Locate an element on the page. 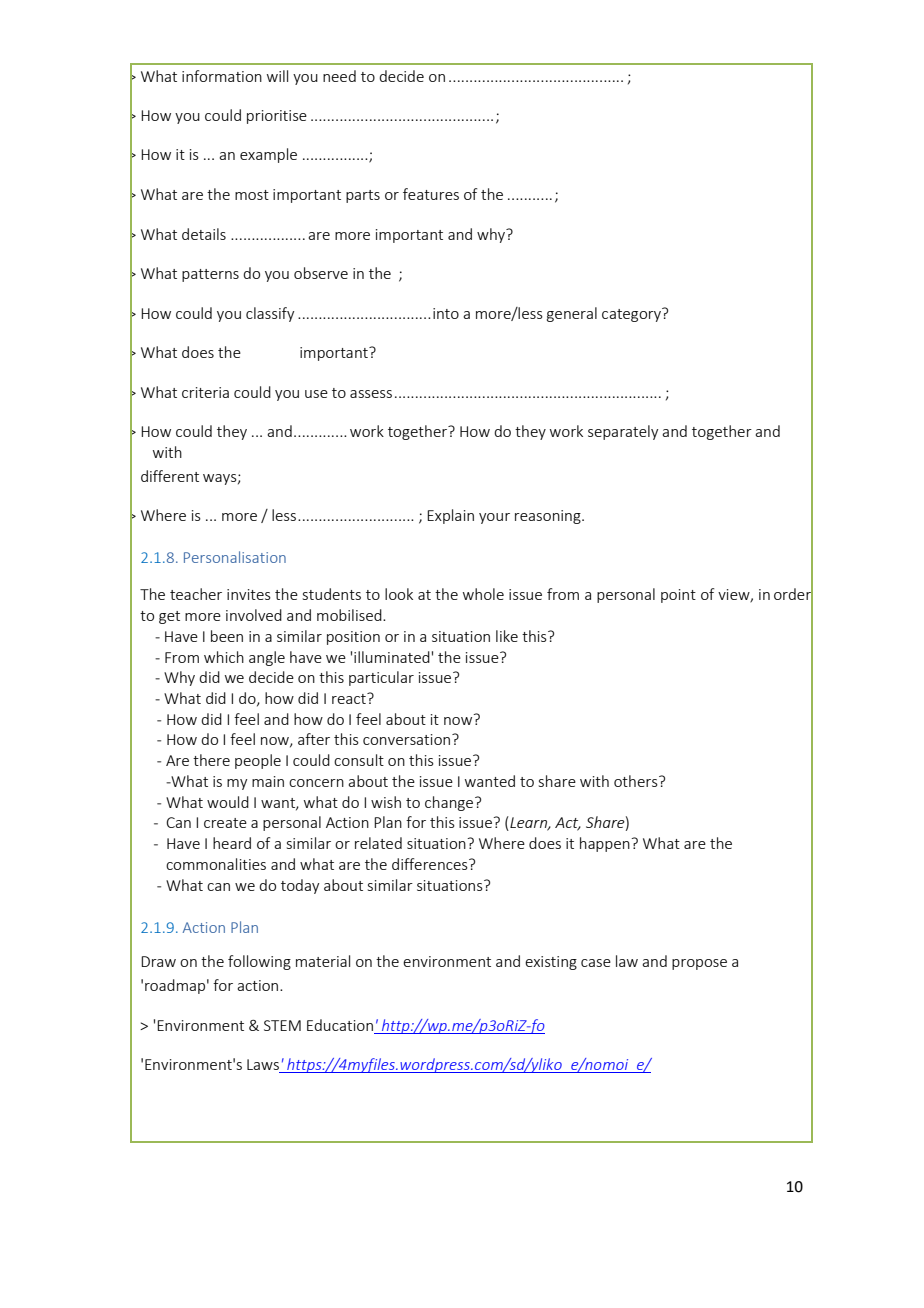 This document has width=924, height=1308. Education is located at coordinates (340, 1025).
